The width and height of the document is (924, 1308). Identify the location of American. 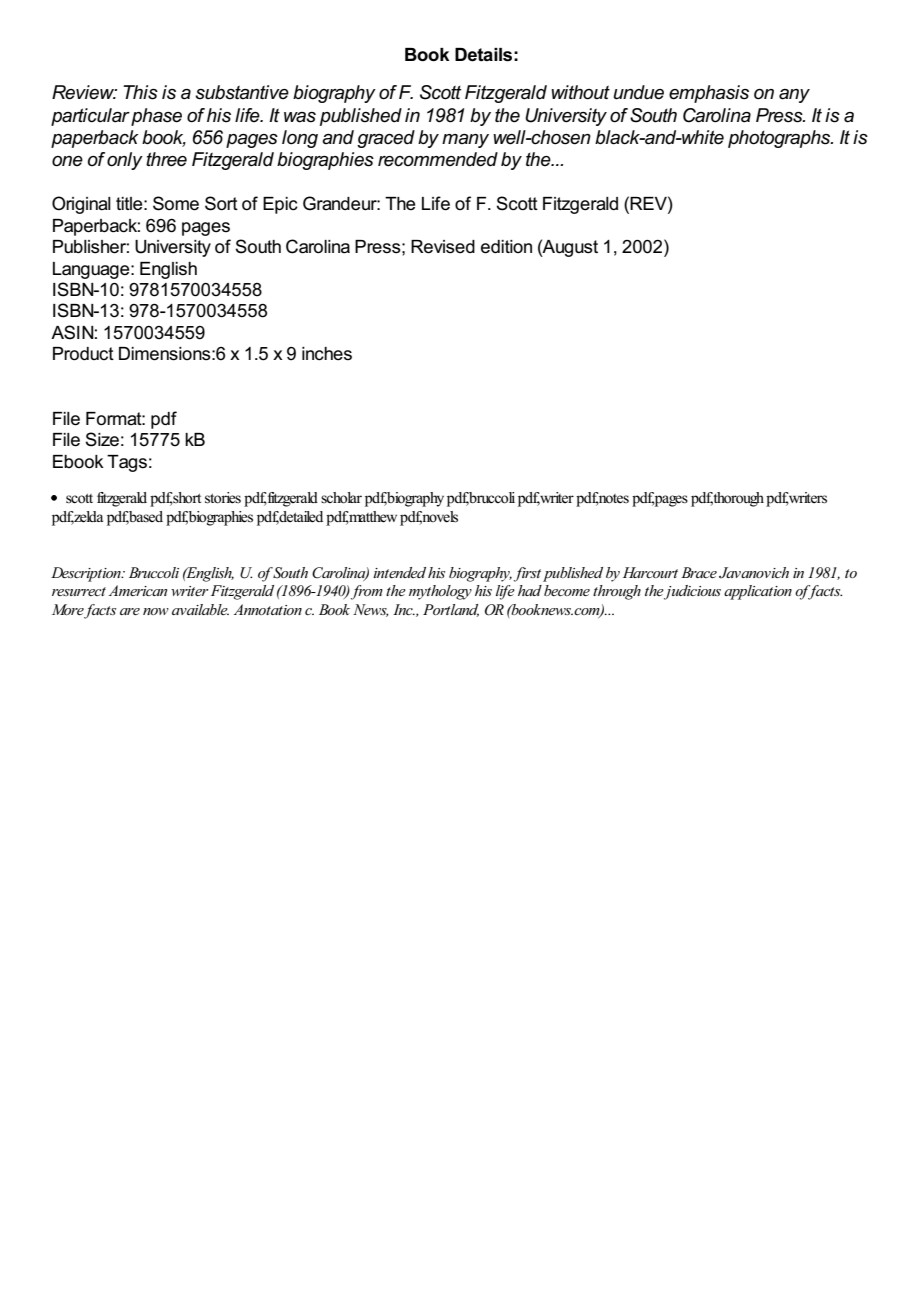
(138, 590).
